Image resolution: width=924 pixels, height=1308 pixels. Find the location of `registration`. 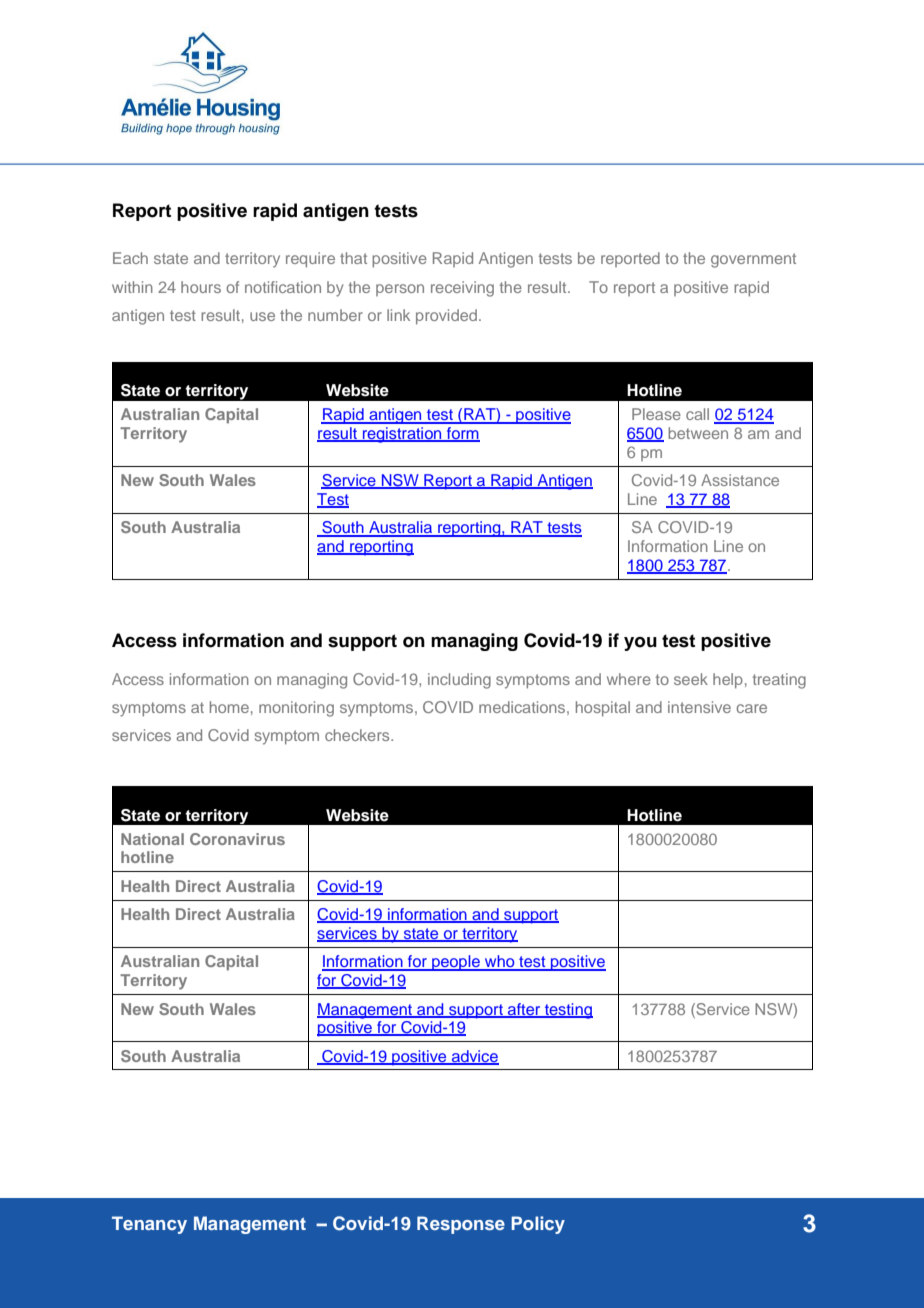

registration is located at coordinates (402, 435).
